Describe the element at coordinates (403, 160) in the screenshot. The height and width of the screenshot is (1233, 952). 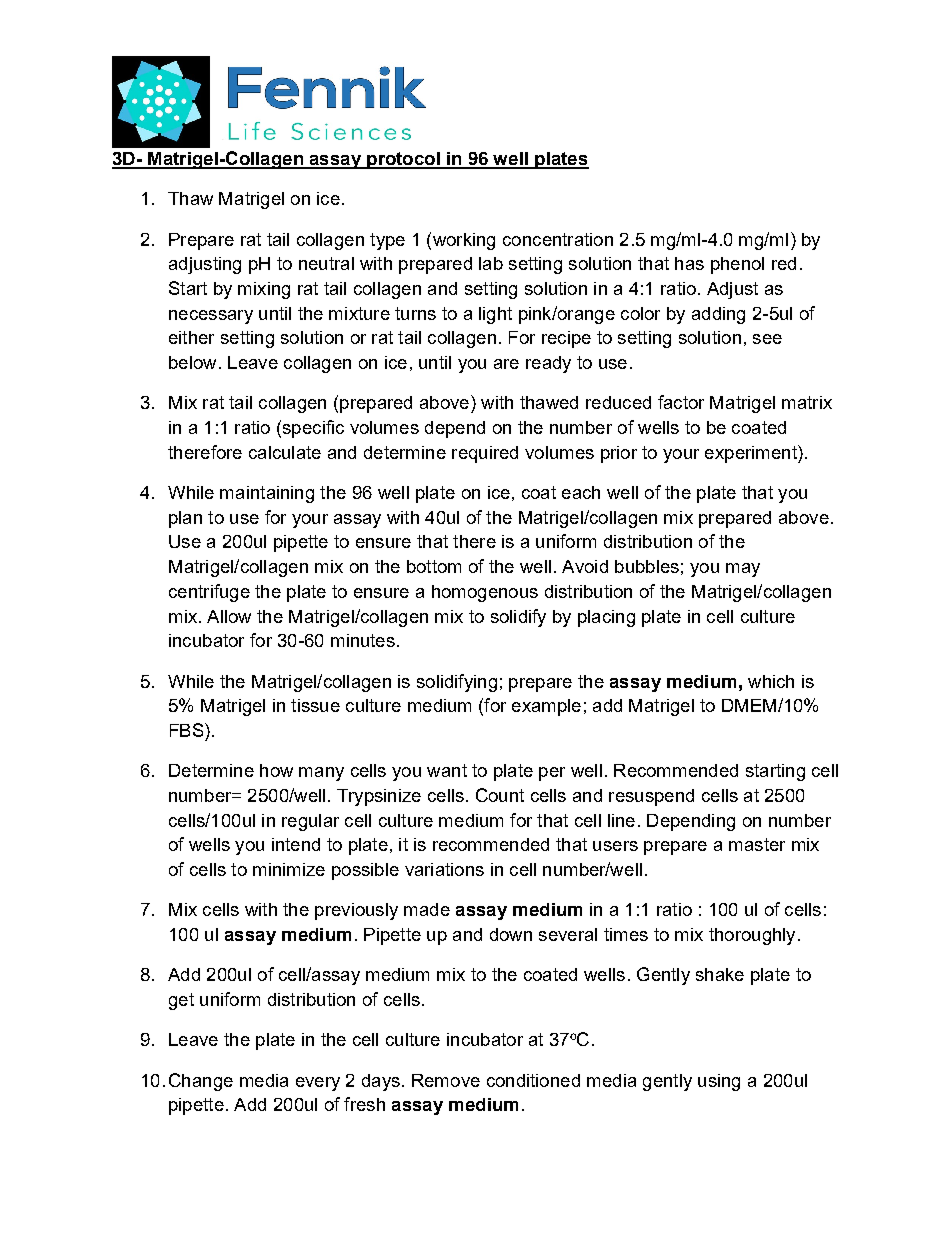
I see `protocol` at that location.
